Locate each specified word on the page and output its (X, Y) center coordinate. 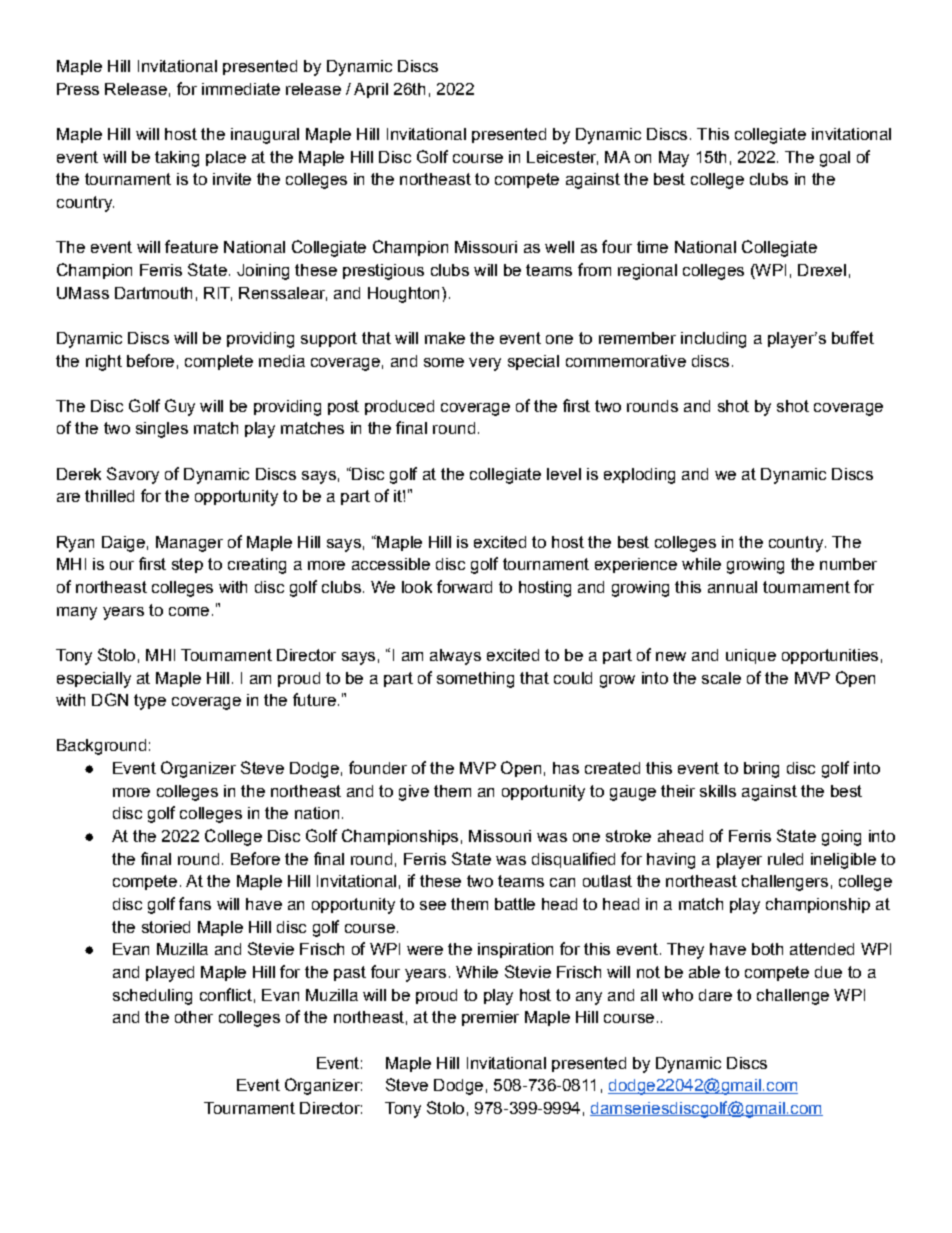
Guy (180, 407)
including (713, 340)
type (150, 702)
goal (835, 159)
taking (177, 159)
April (371, 90)
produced (399, 407)
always (455, 657)
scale (721, 678)
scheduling (152, 997)
